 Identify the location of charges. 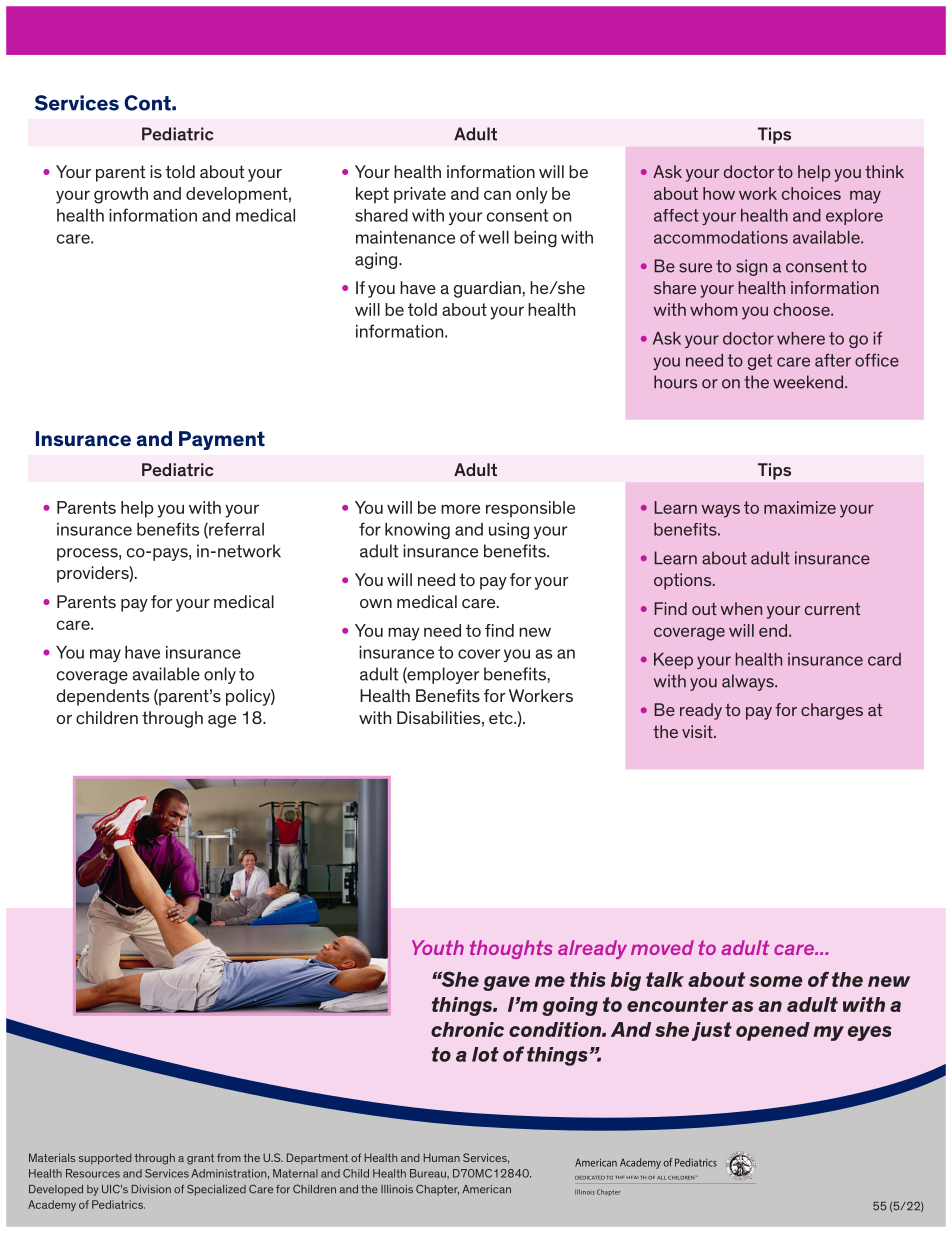
(832, 711).
